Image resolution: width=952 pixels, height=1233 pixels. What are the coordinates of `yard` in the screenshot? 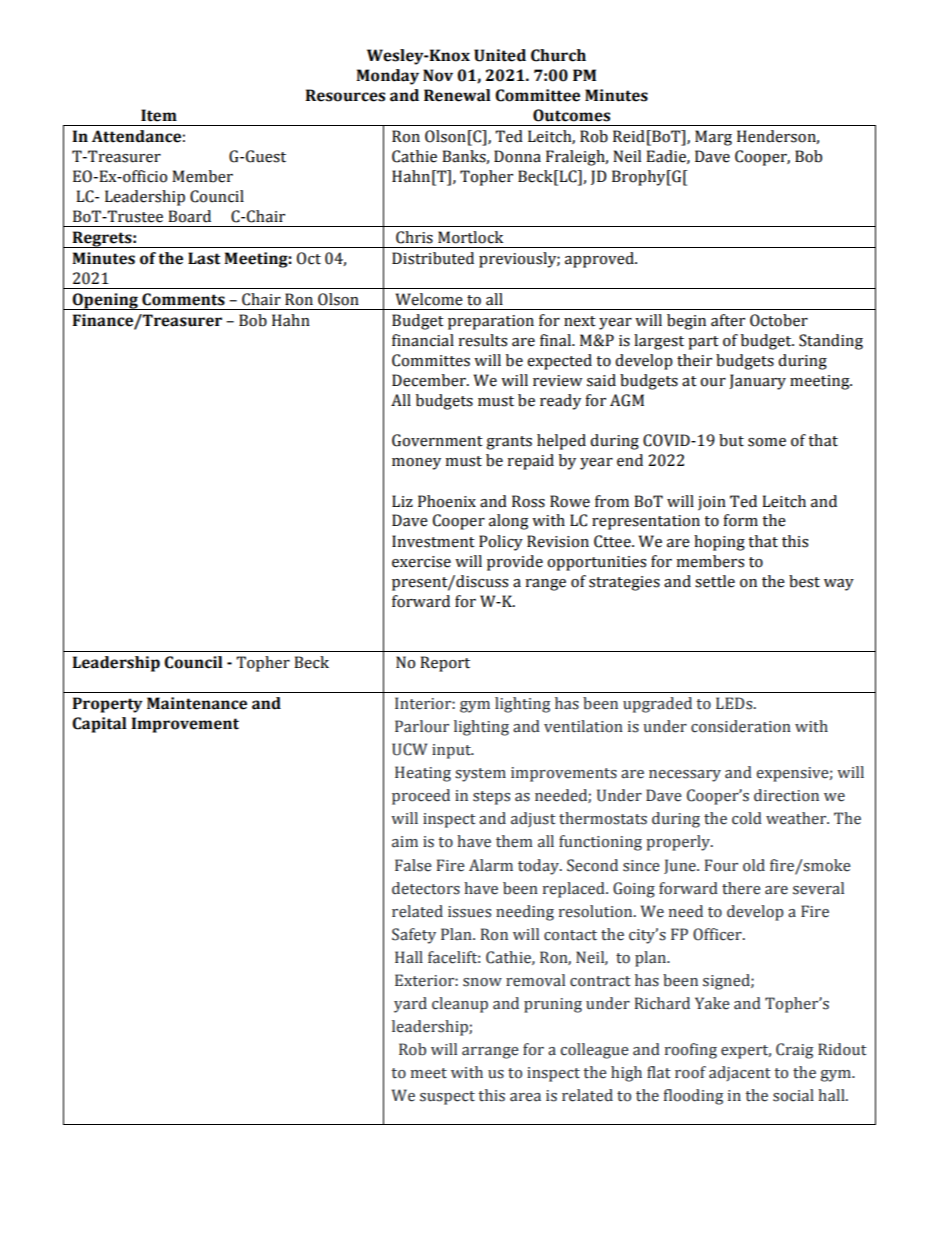 It's located at (410, 1005).
